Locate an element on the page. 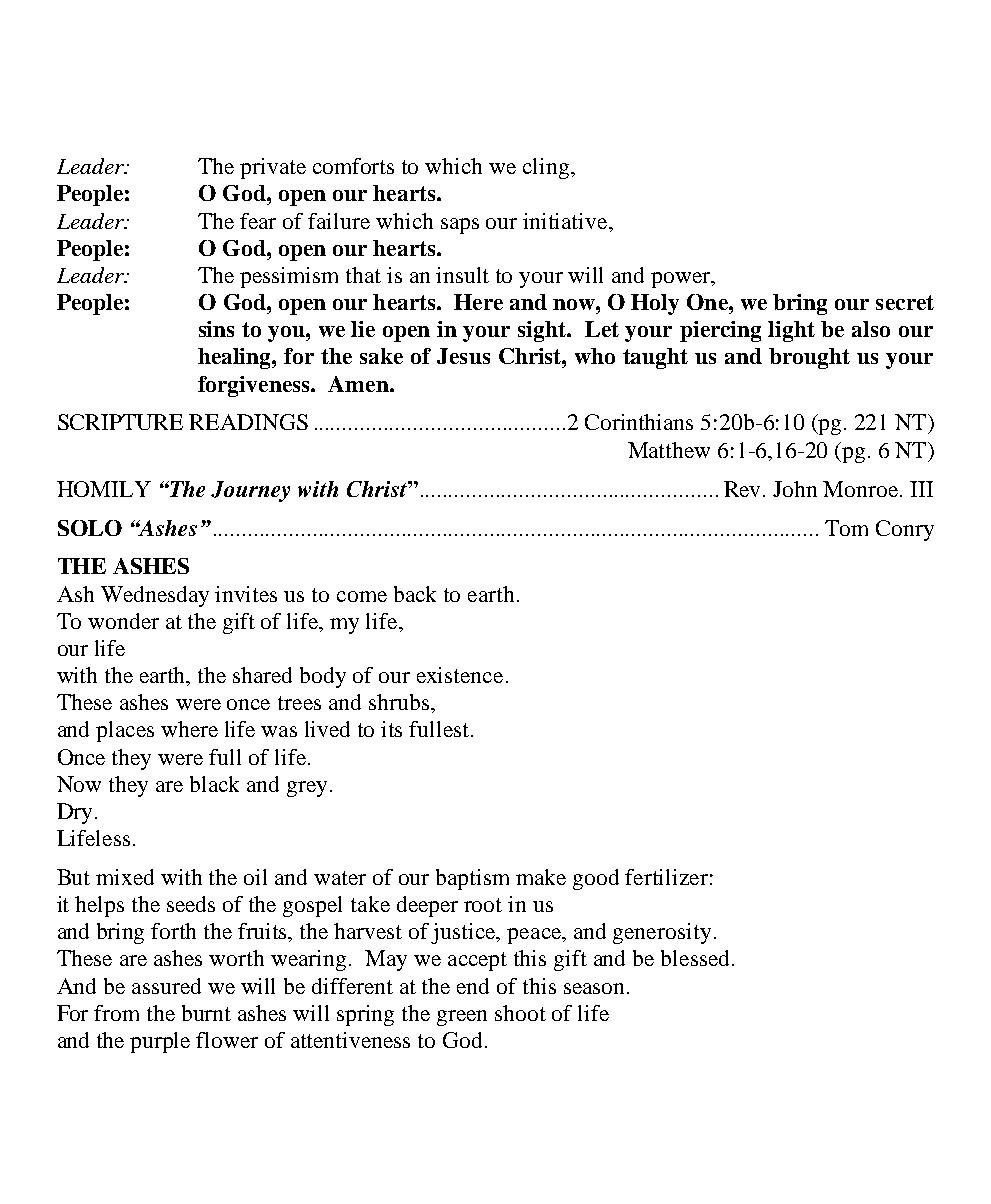 The image size is (991, 1204). Tom is located at coordinates (846, 528).
